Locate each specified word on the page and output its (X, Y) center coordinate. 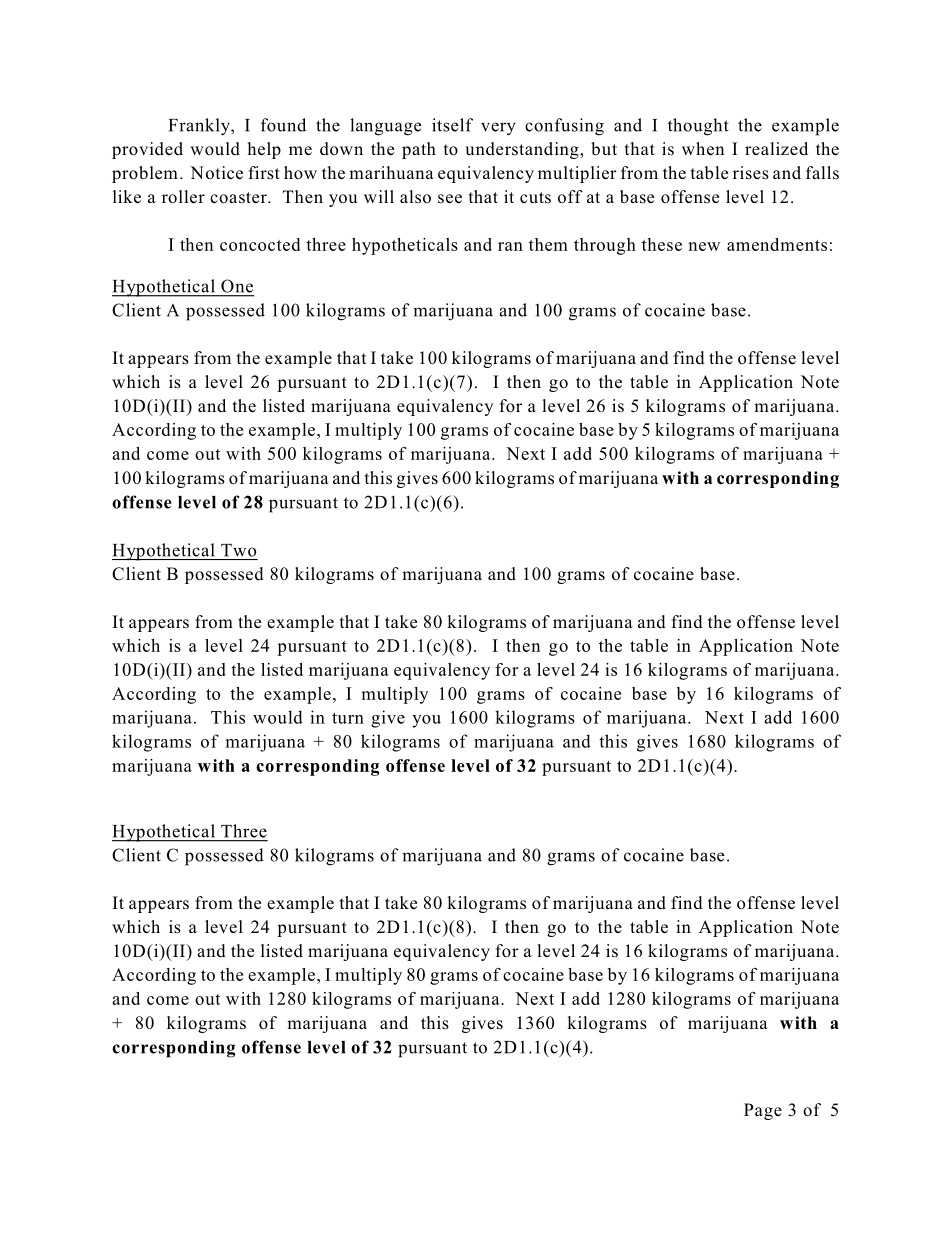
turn (348, 718)
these (662, 244)
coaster (239, 198)
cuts (535, 197)
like (127, 197)
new (704, 246)
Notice (216, 173)
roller (183, 197)
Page (763, 1111)
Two (238, 550)
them (548, 244)
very (498, 129)
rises (751, 173)
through (605, 246)
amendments (777, 244)
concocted (260, 244)
